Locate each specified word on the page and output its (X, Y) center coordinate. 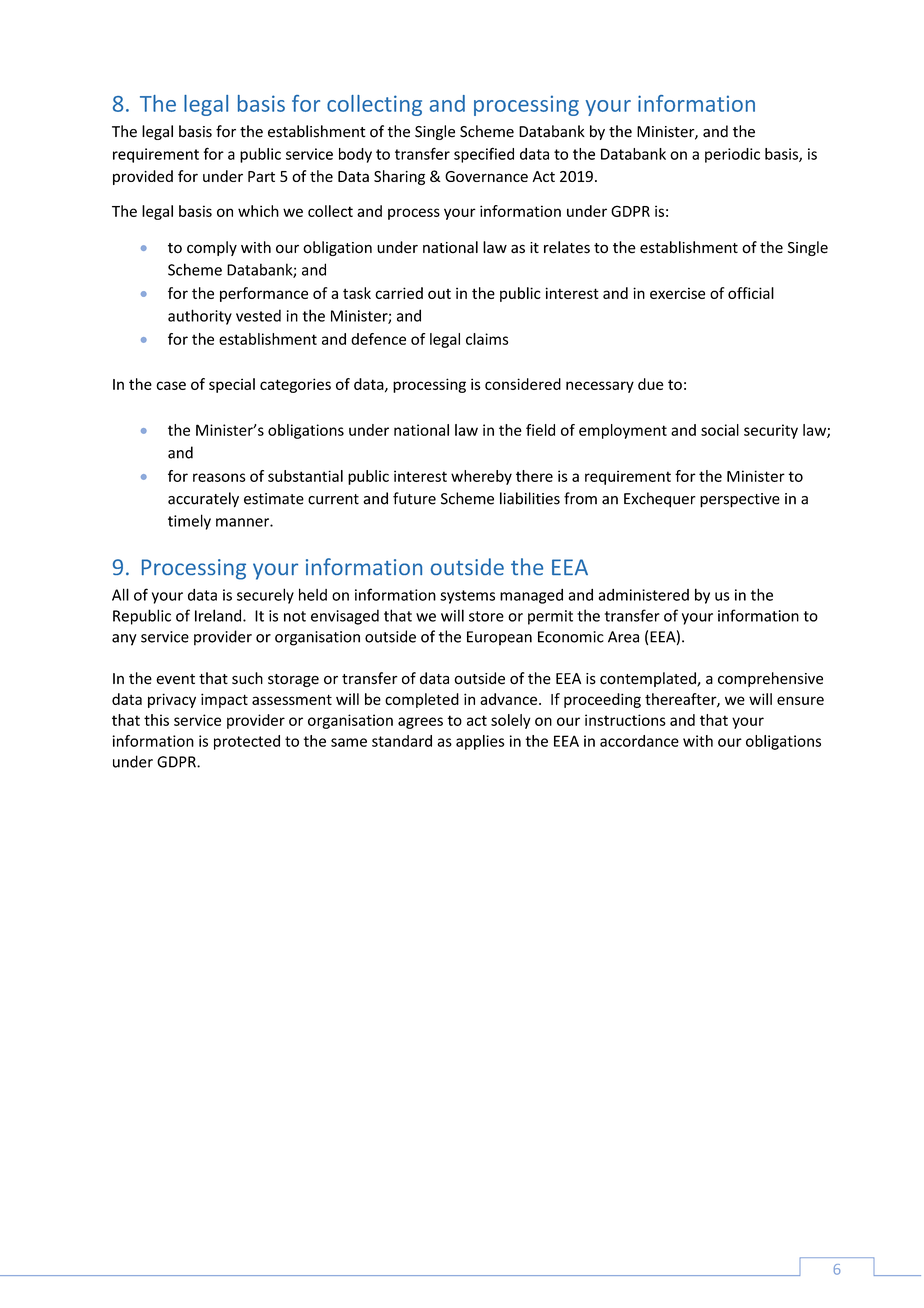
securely (265, 596)
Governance (486, 176)
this (156, 720)
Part (261, 176)
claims (487, 339)
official (751, 293)
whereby (481, 477)
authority (200, 317)
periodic (732, 155)
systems (467, 597)
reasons (219, 477)
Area (623, 637)
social (720, 430)
